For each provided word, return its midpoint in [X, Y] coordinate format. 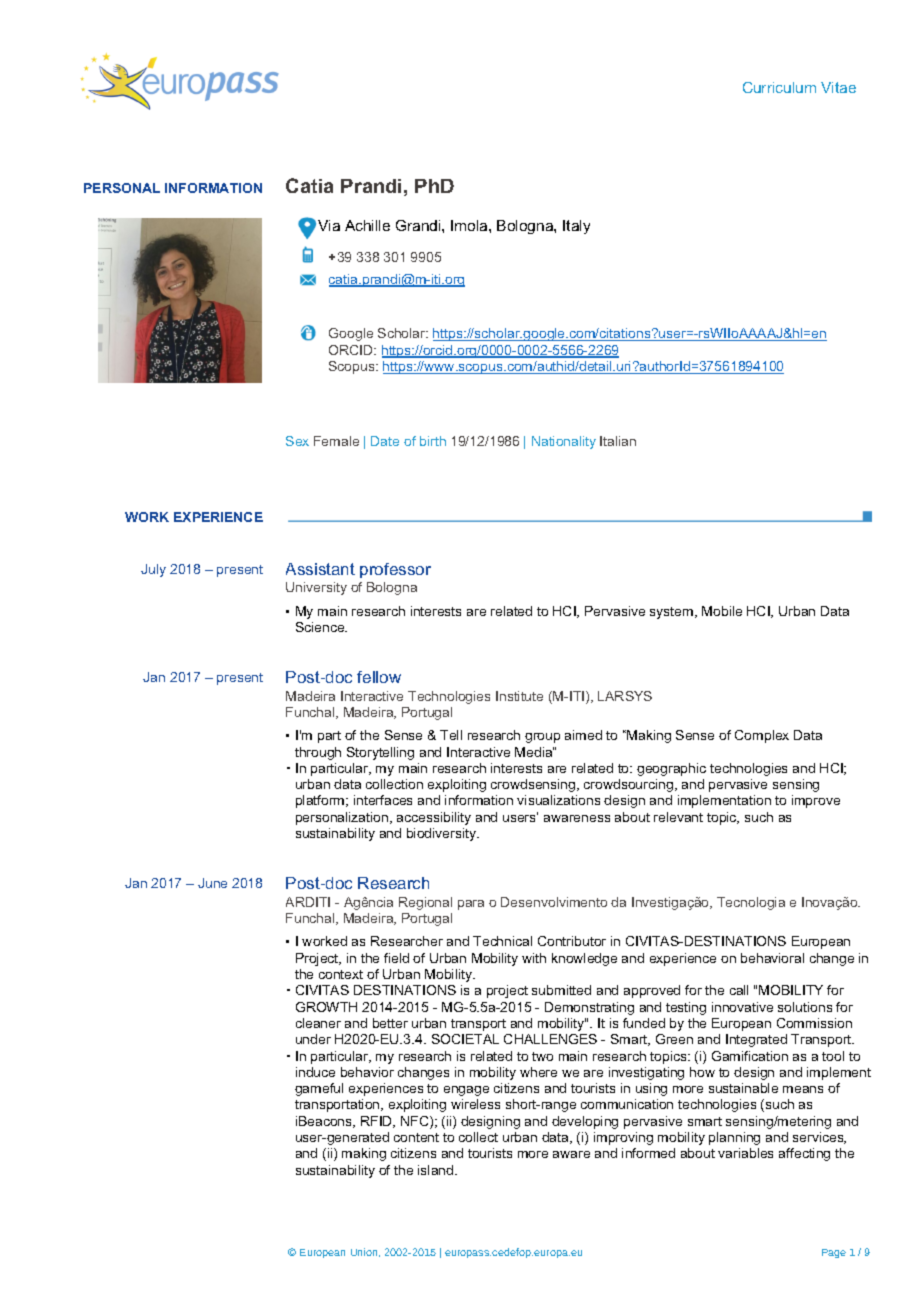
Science [321, 627]
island [437, 1170]
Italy [576, 227]
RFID [378, 1122]
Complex [762, 736]
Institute [519, 696]
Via [329, 225]
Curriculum [779, 87]
